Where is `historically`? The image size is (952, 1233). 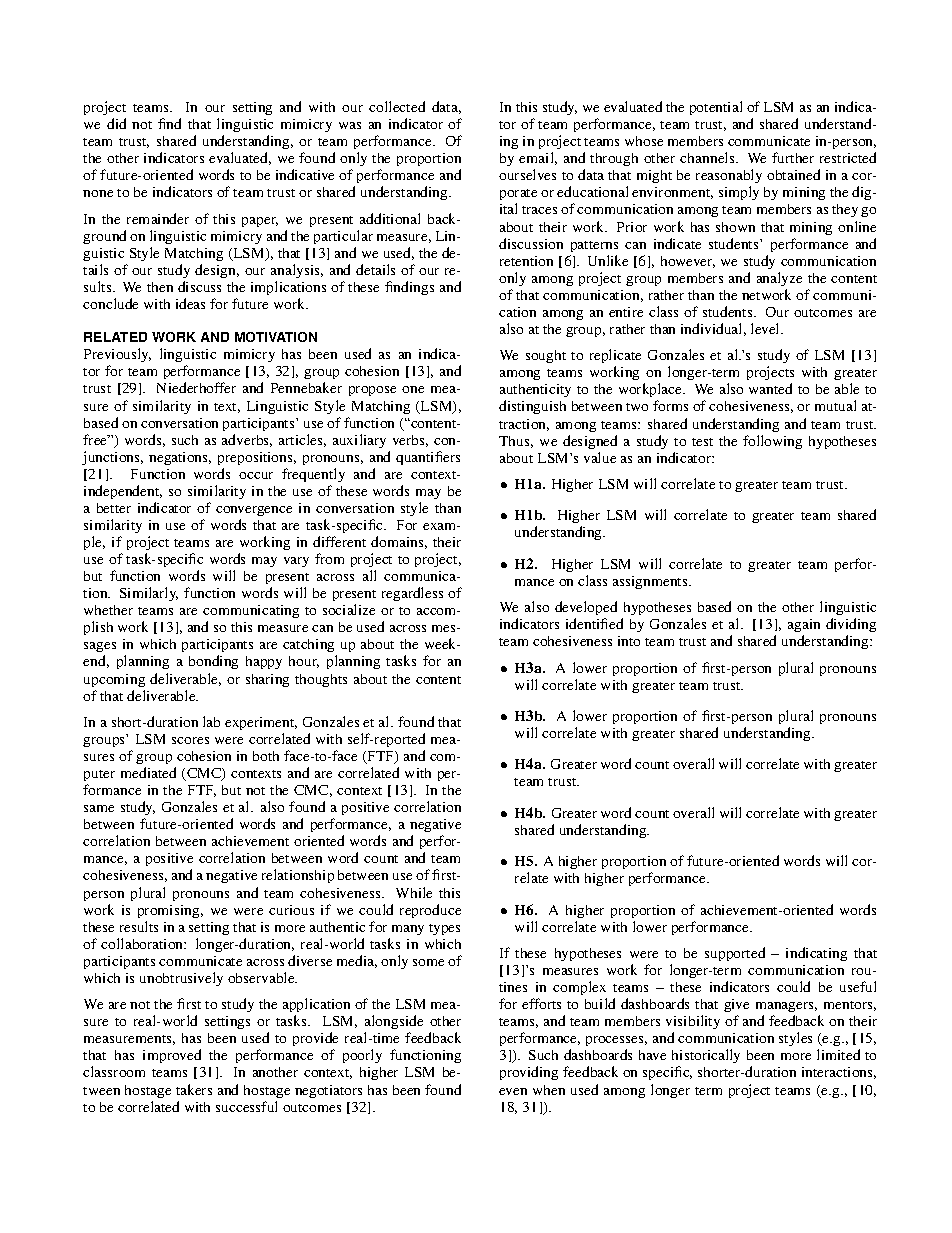 historically is located at coordinates (706, 1058).
